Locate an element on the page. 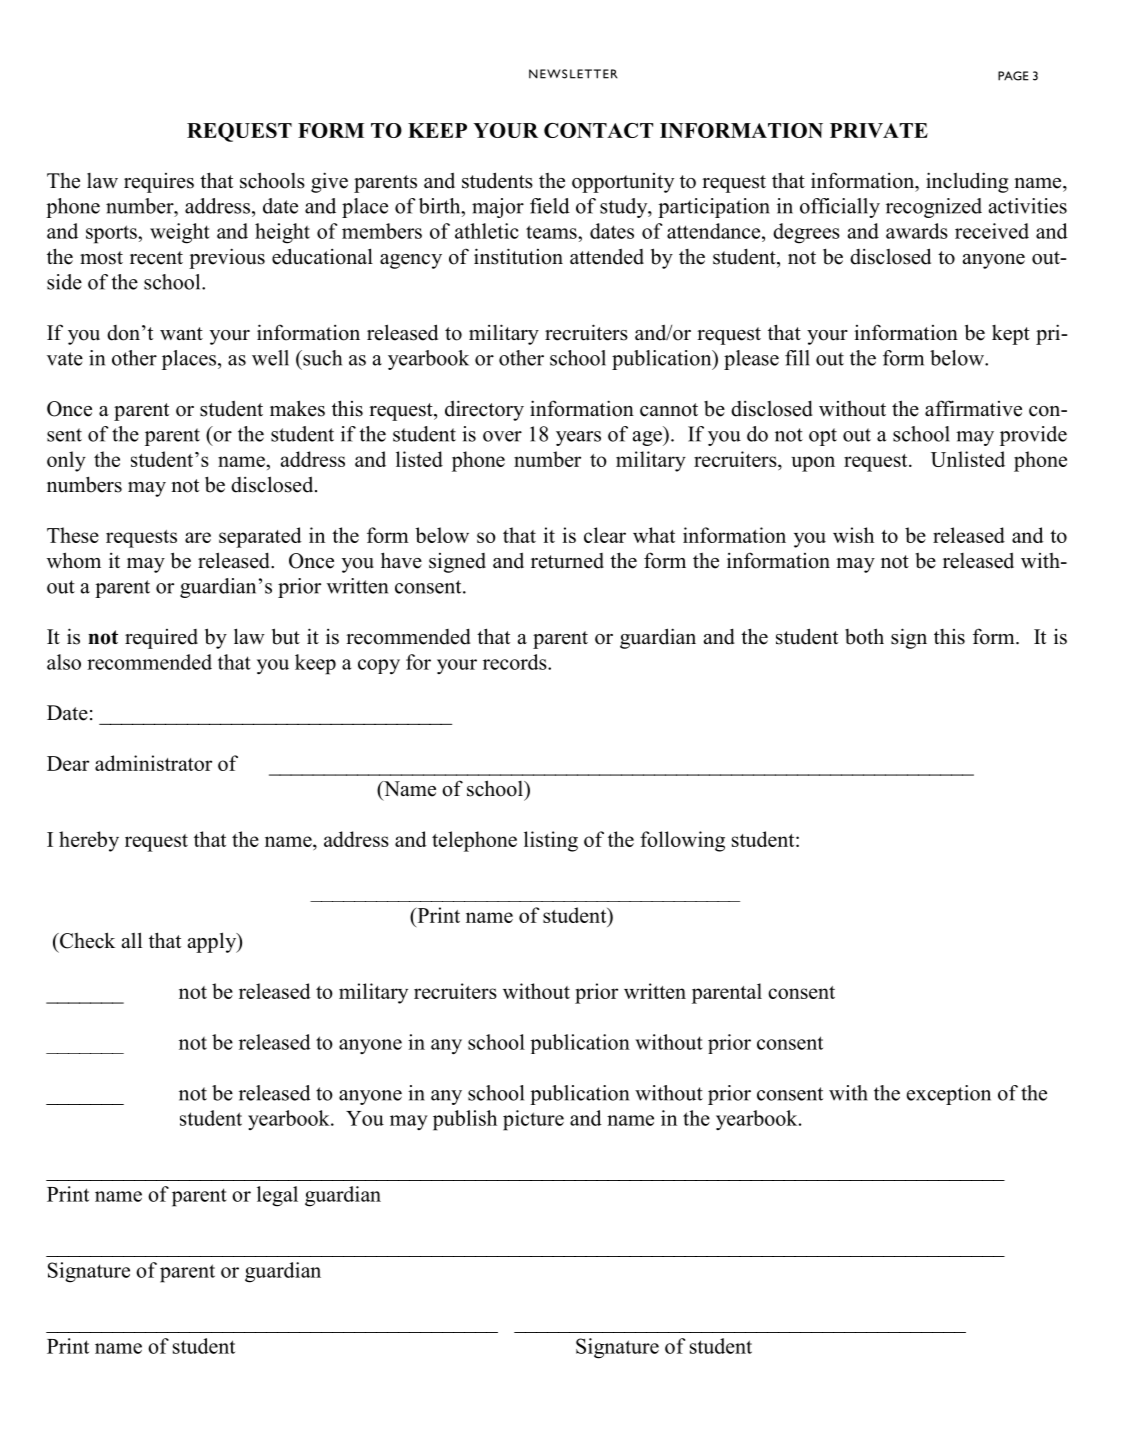 This document has height=1454, width=1123. PAGE is located at coordinates (1013, 76).
